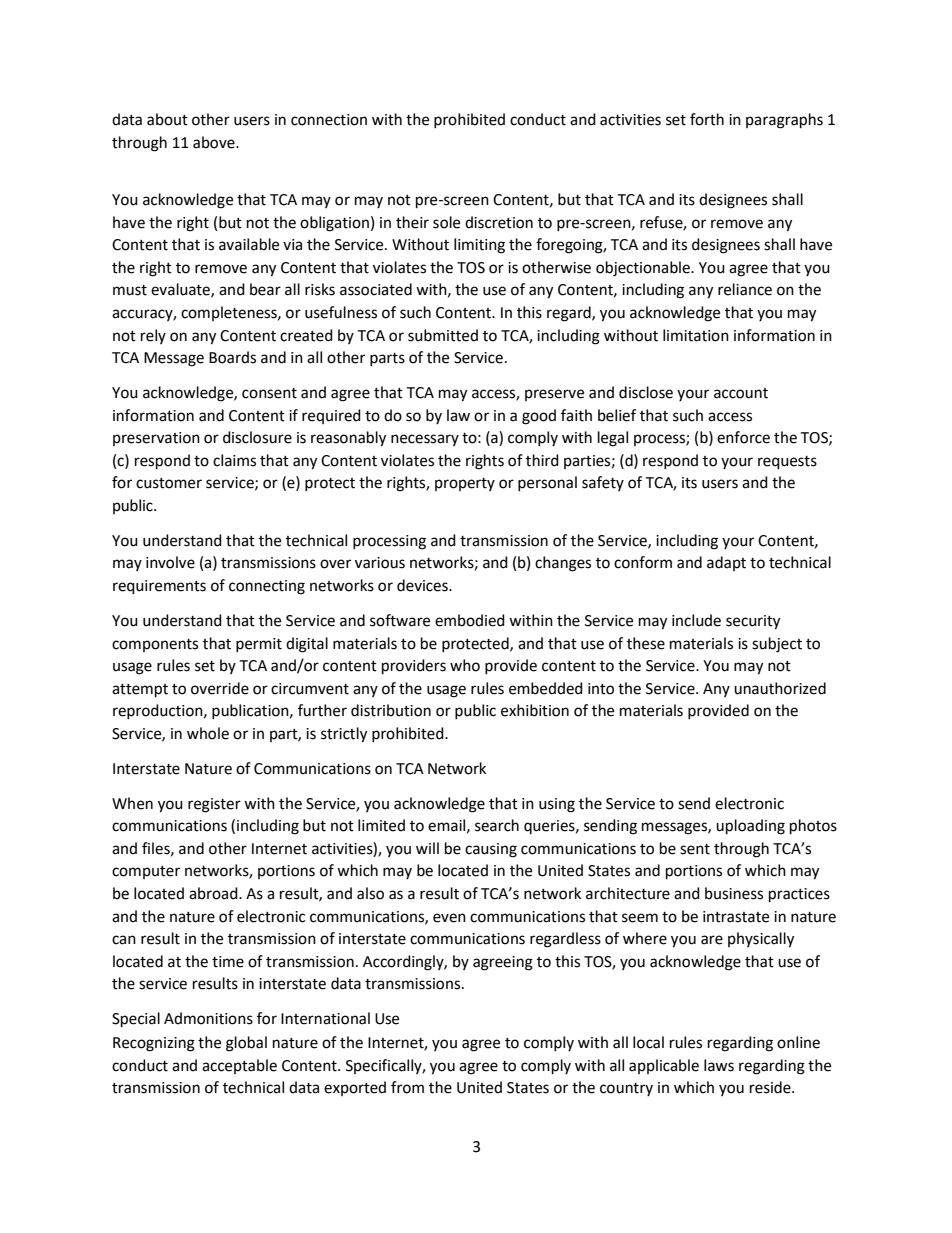 The height and width of the screenshot is (1233, 952). Describe the element at coordinates (407, 1087) in the screenshot. I see `from` at that location.
